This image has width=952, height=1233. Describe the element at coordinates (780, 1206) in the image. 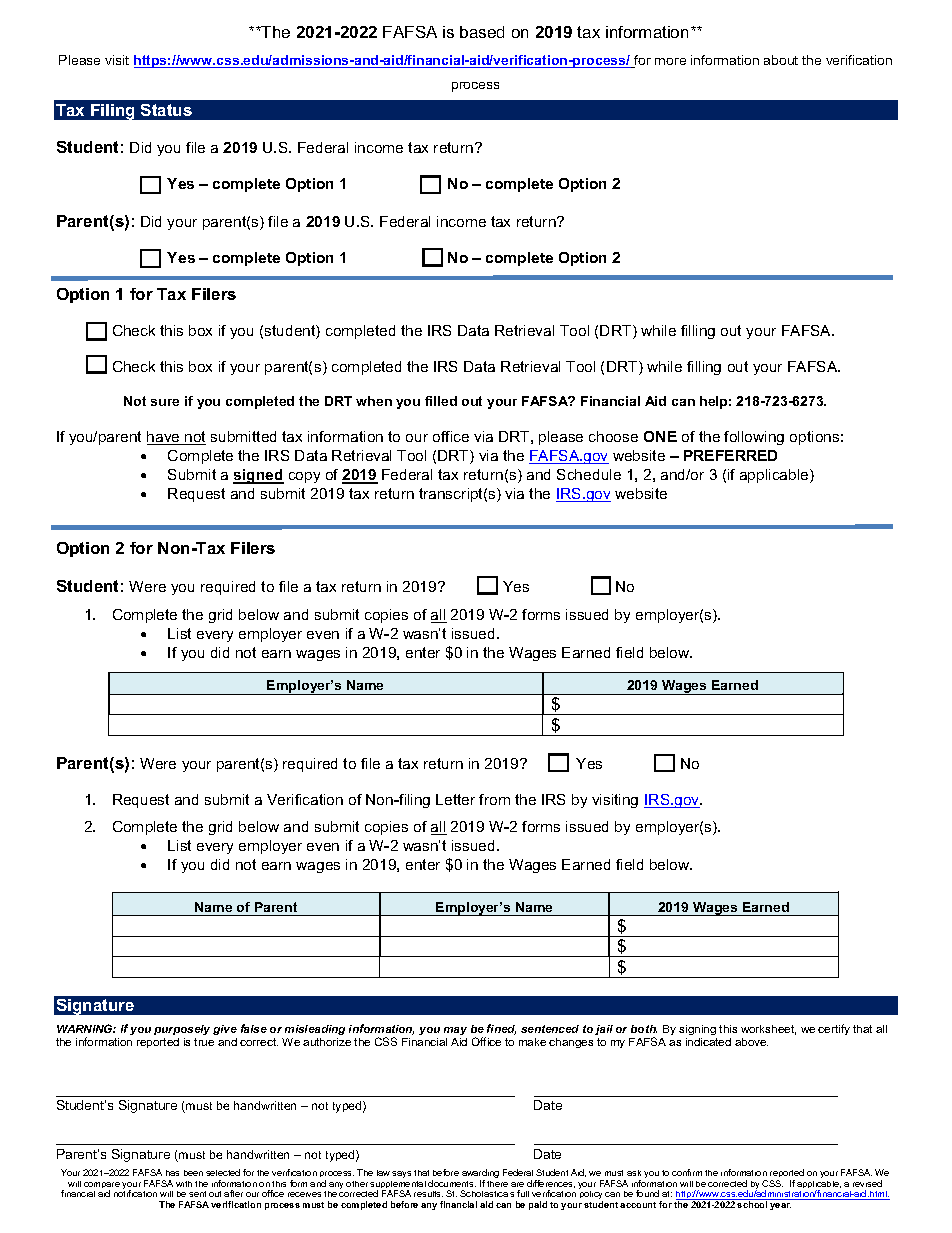

I see `year` at that location.
